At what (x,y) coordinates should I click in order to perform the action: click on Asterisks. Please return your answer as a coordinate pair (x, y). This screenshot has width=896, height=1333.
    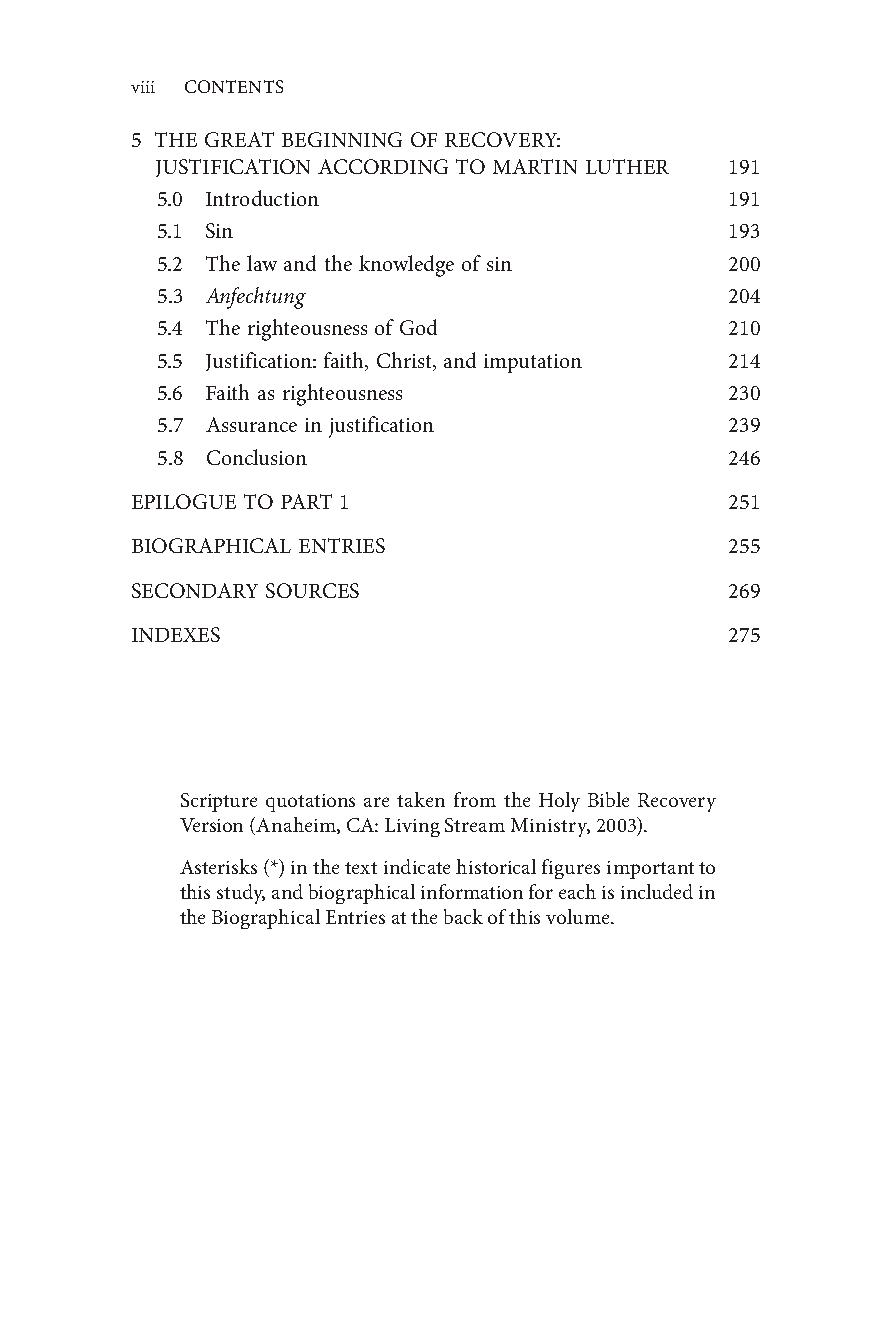
    Looking at the image, I should click on (218, 866).
